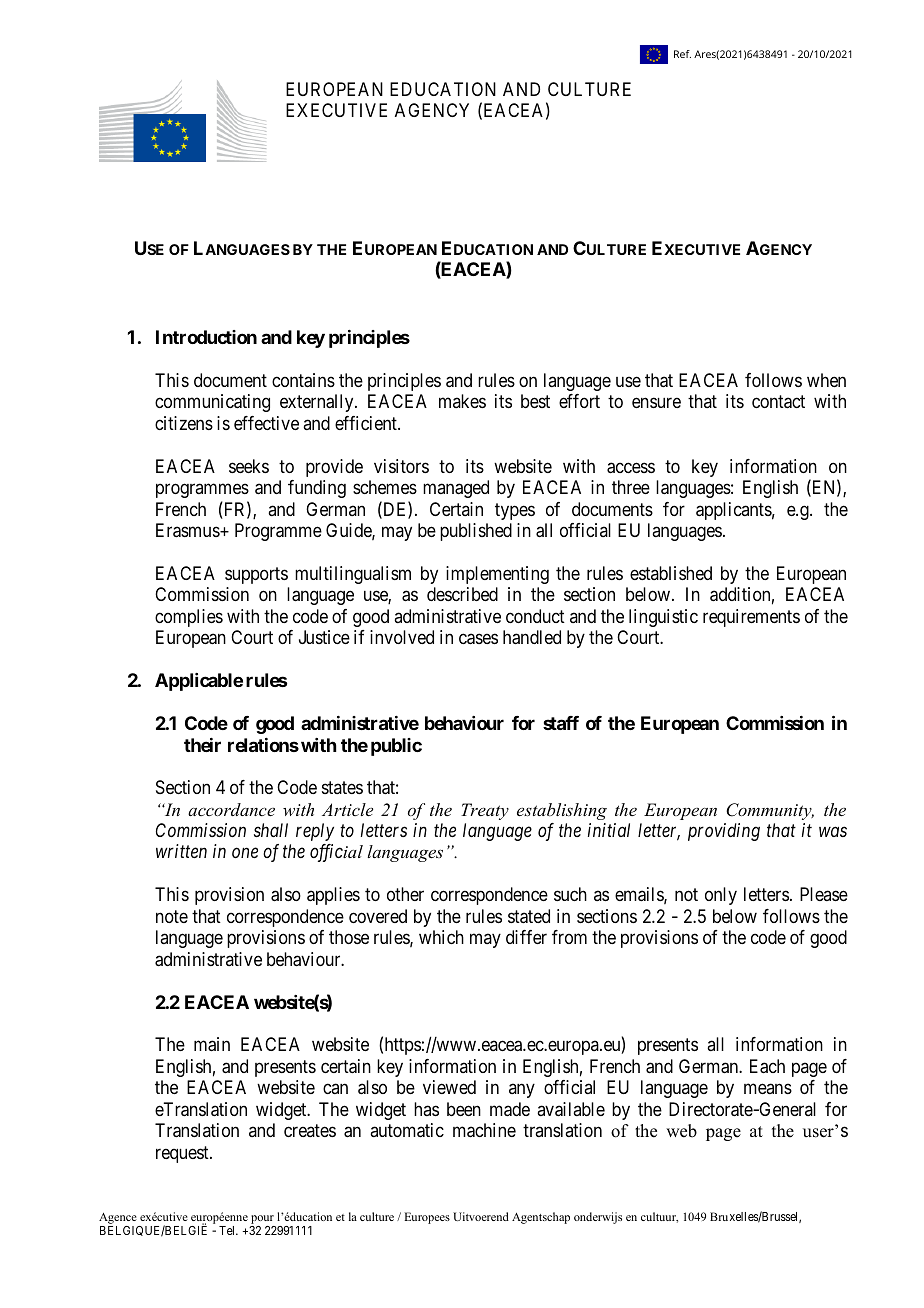  Describe the element at coordinates (529, 916) in the page. I see `stated` at that location.
